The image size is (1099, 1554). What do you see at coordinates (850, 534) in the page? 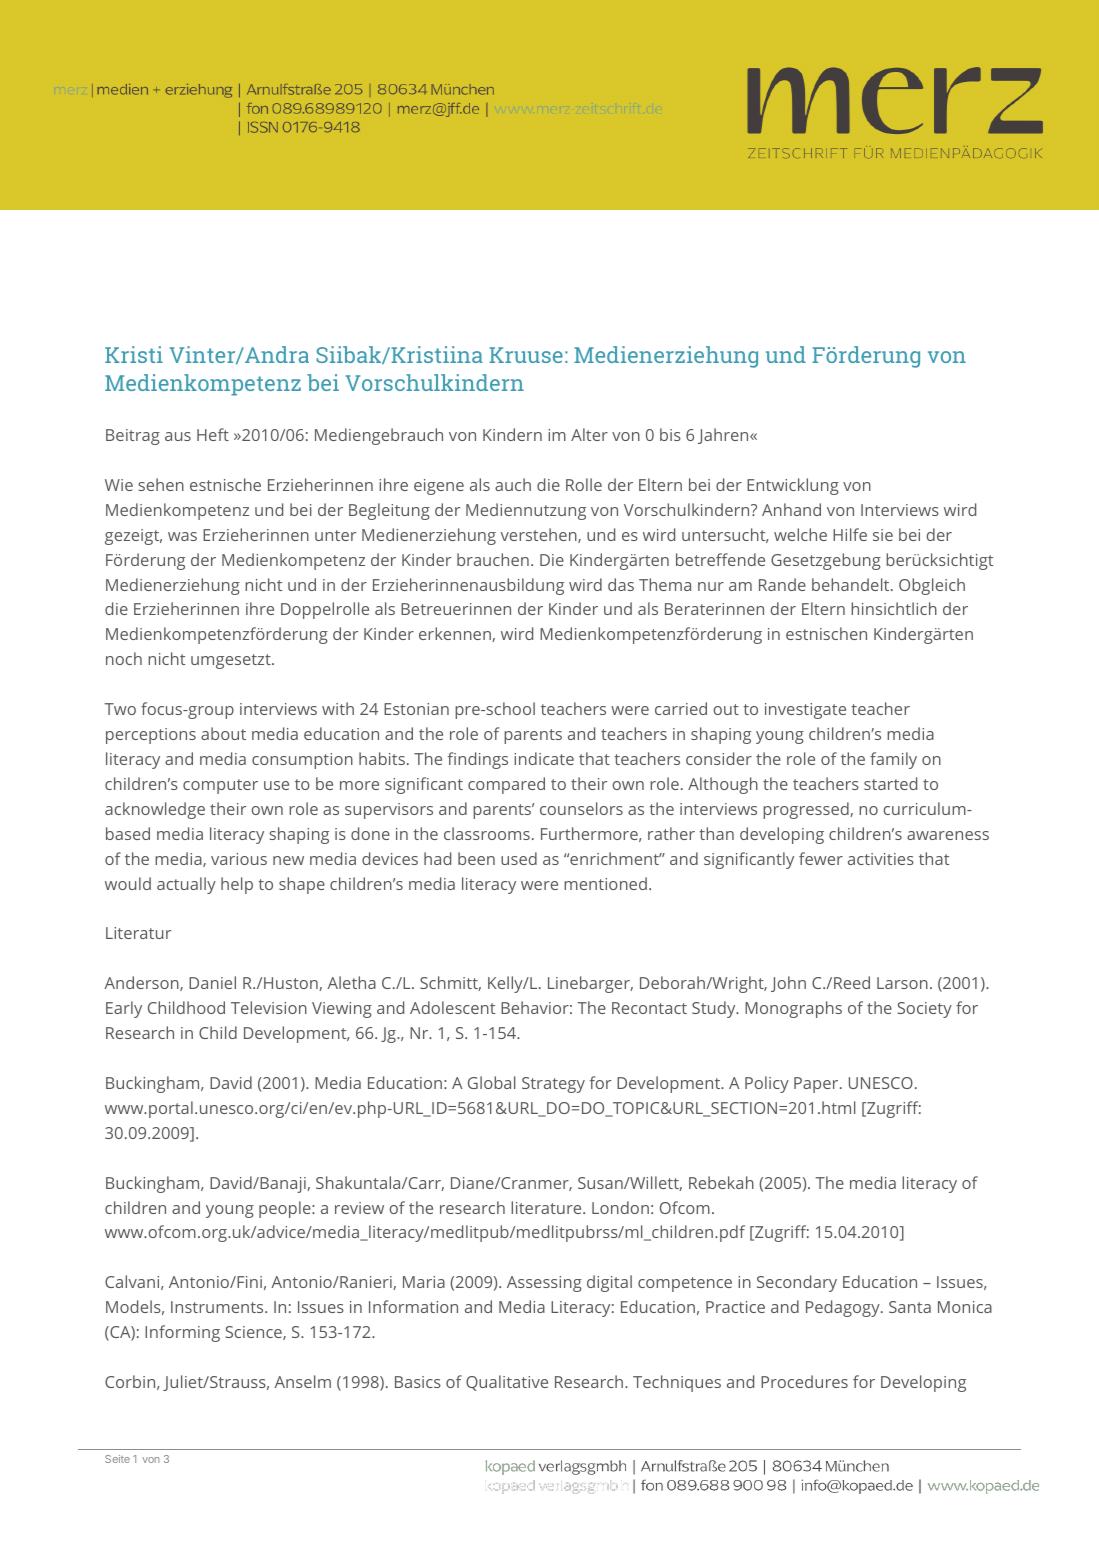
I see `Hilfe` at bounding box center [850, 534].
